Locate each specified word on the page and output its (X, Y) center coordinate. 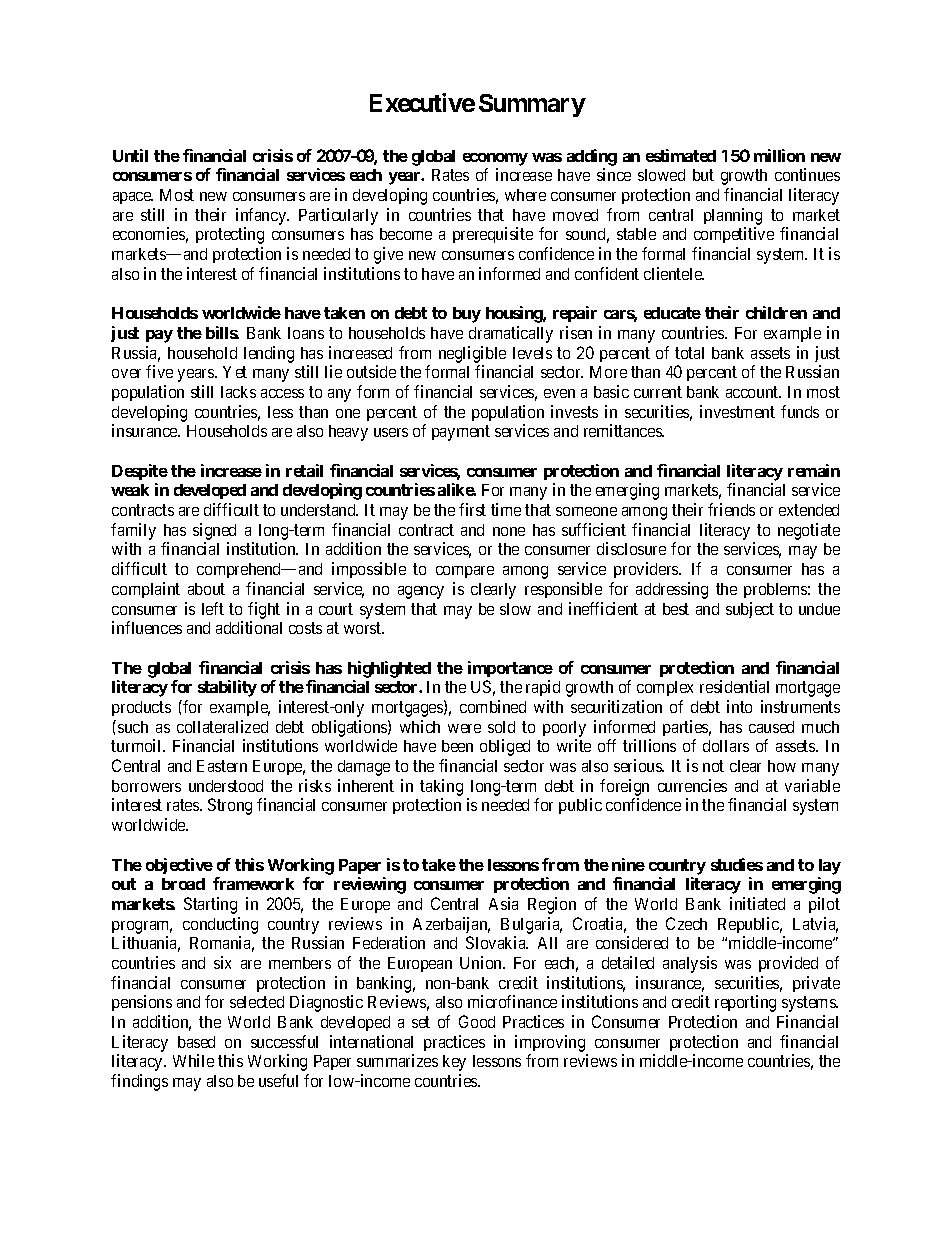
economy (495, 159)
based (196, 1042)
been (457, 746)
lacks (238, 392)
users (391, 432)
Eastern (222, 766)
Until (130, 155)
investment (737, 411)
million (779, 155)
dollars (726, 746)
